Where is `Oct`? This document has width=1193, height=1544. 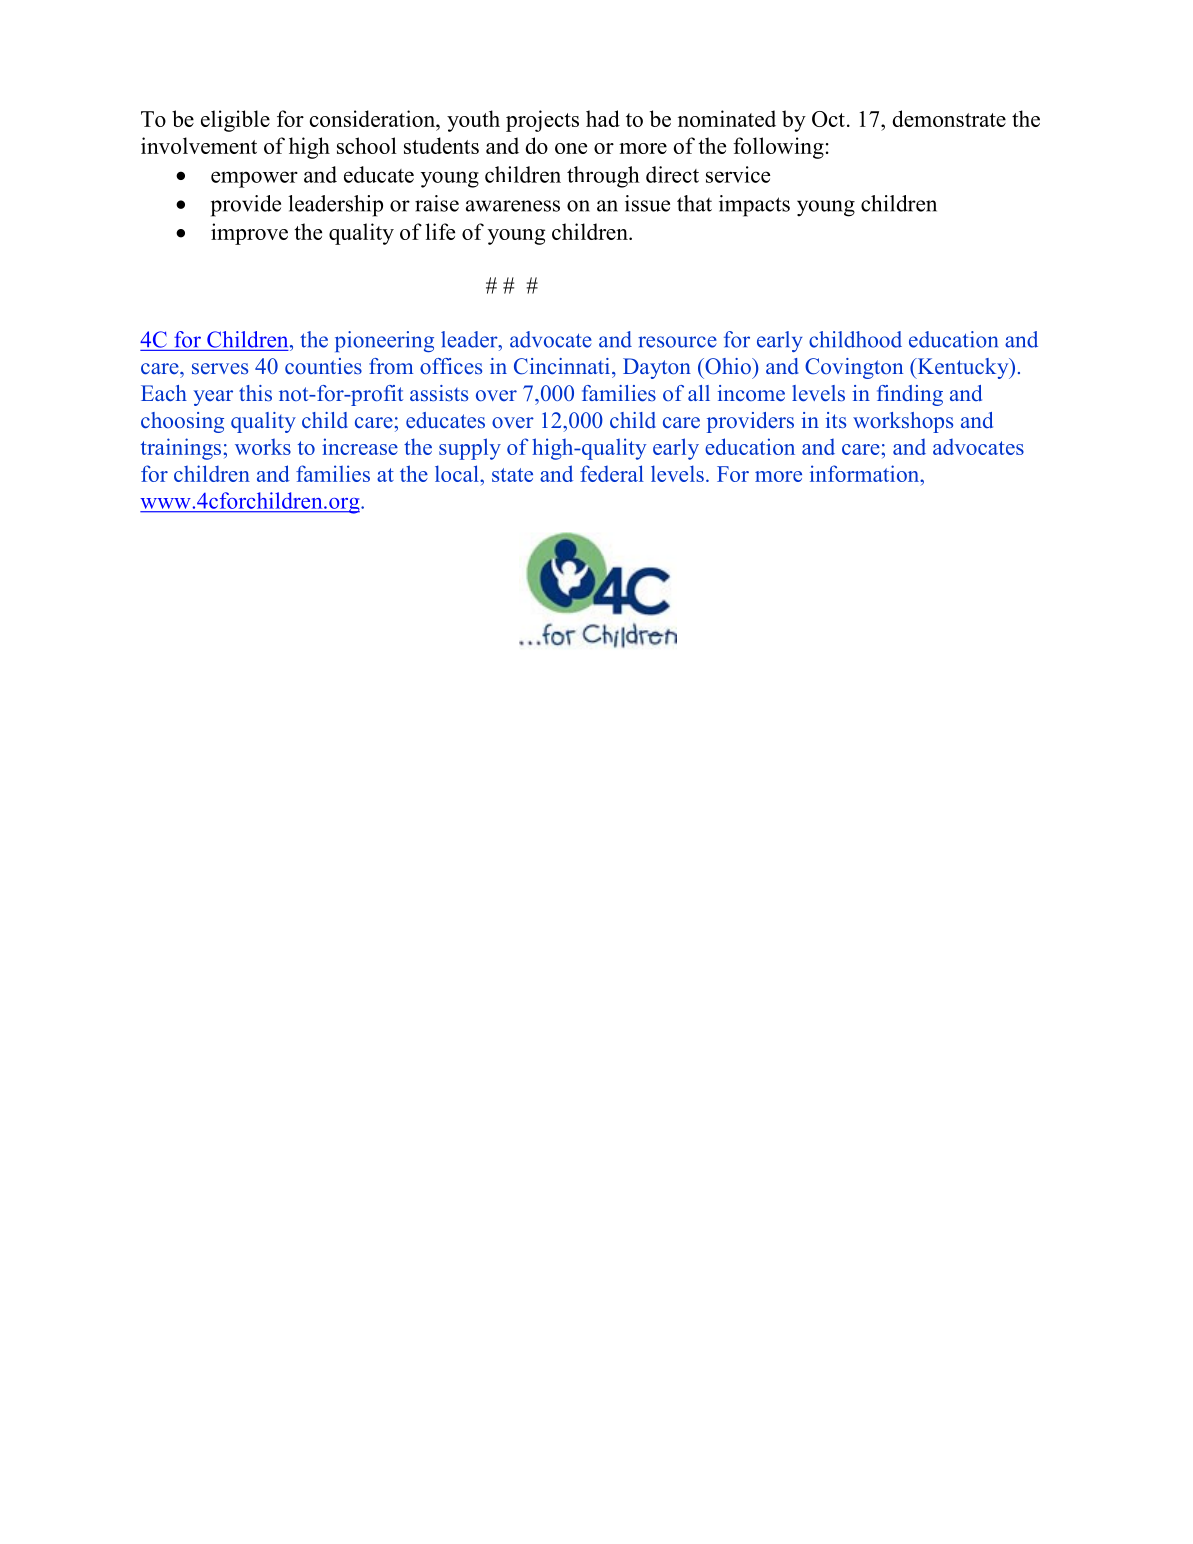 Oct is located at coordinates (828, 119).
